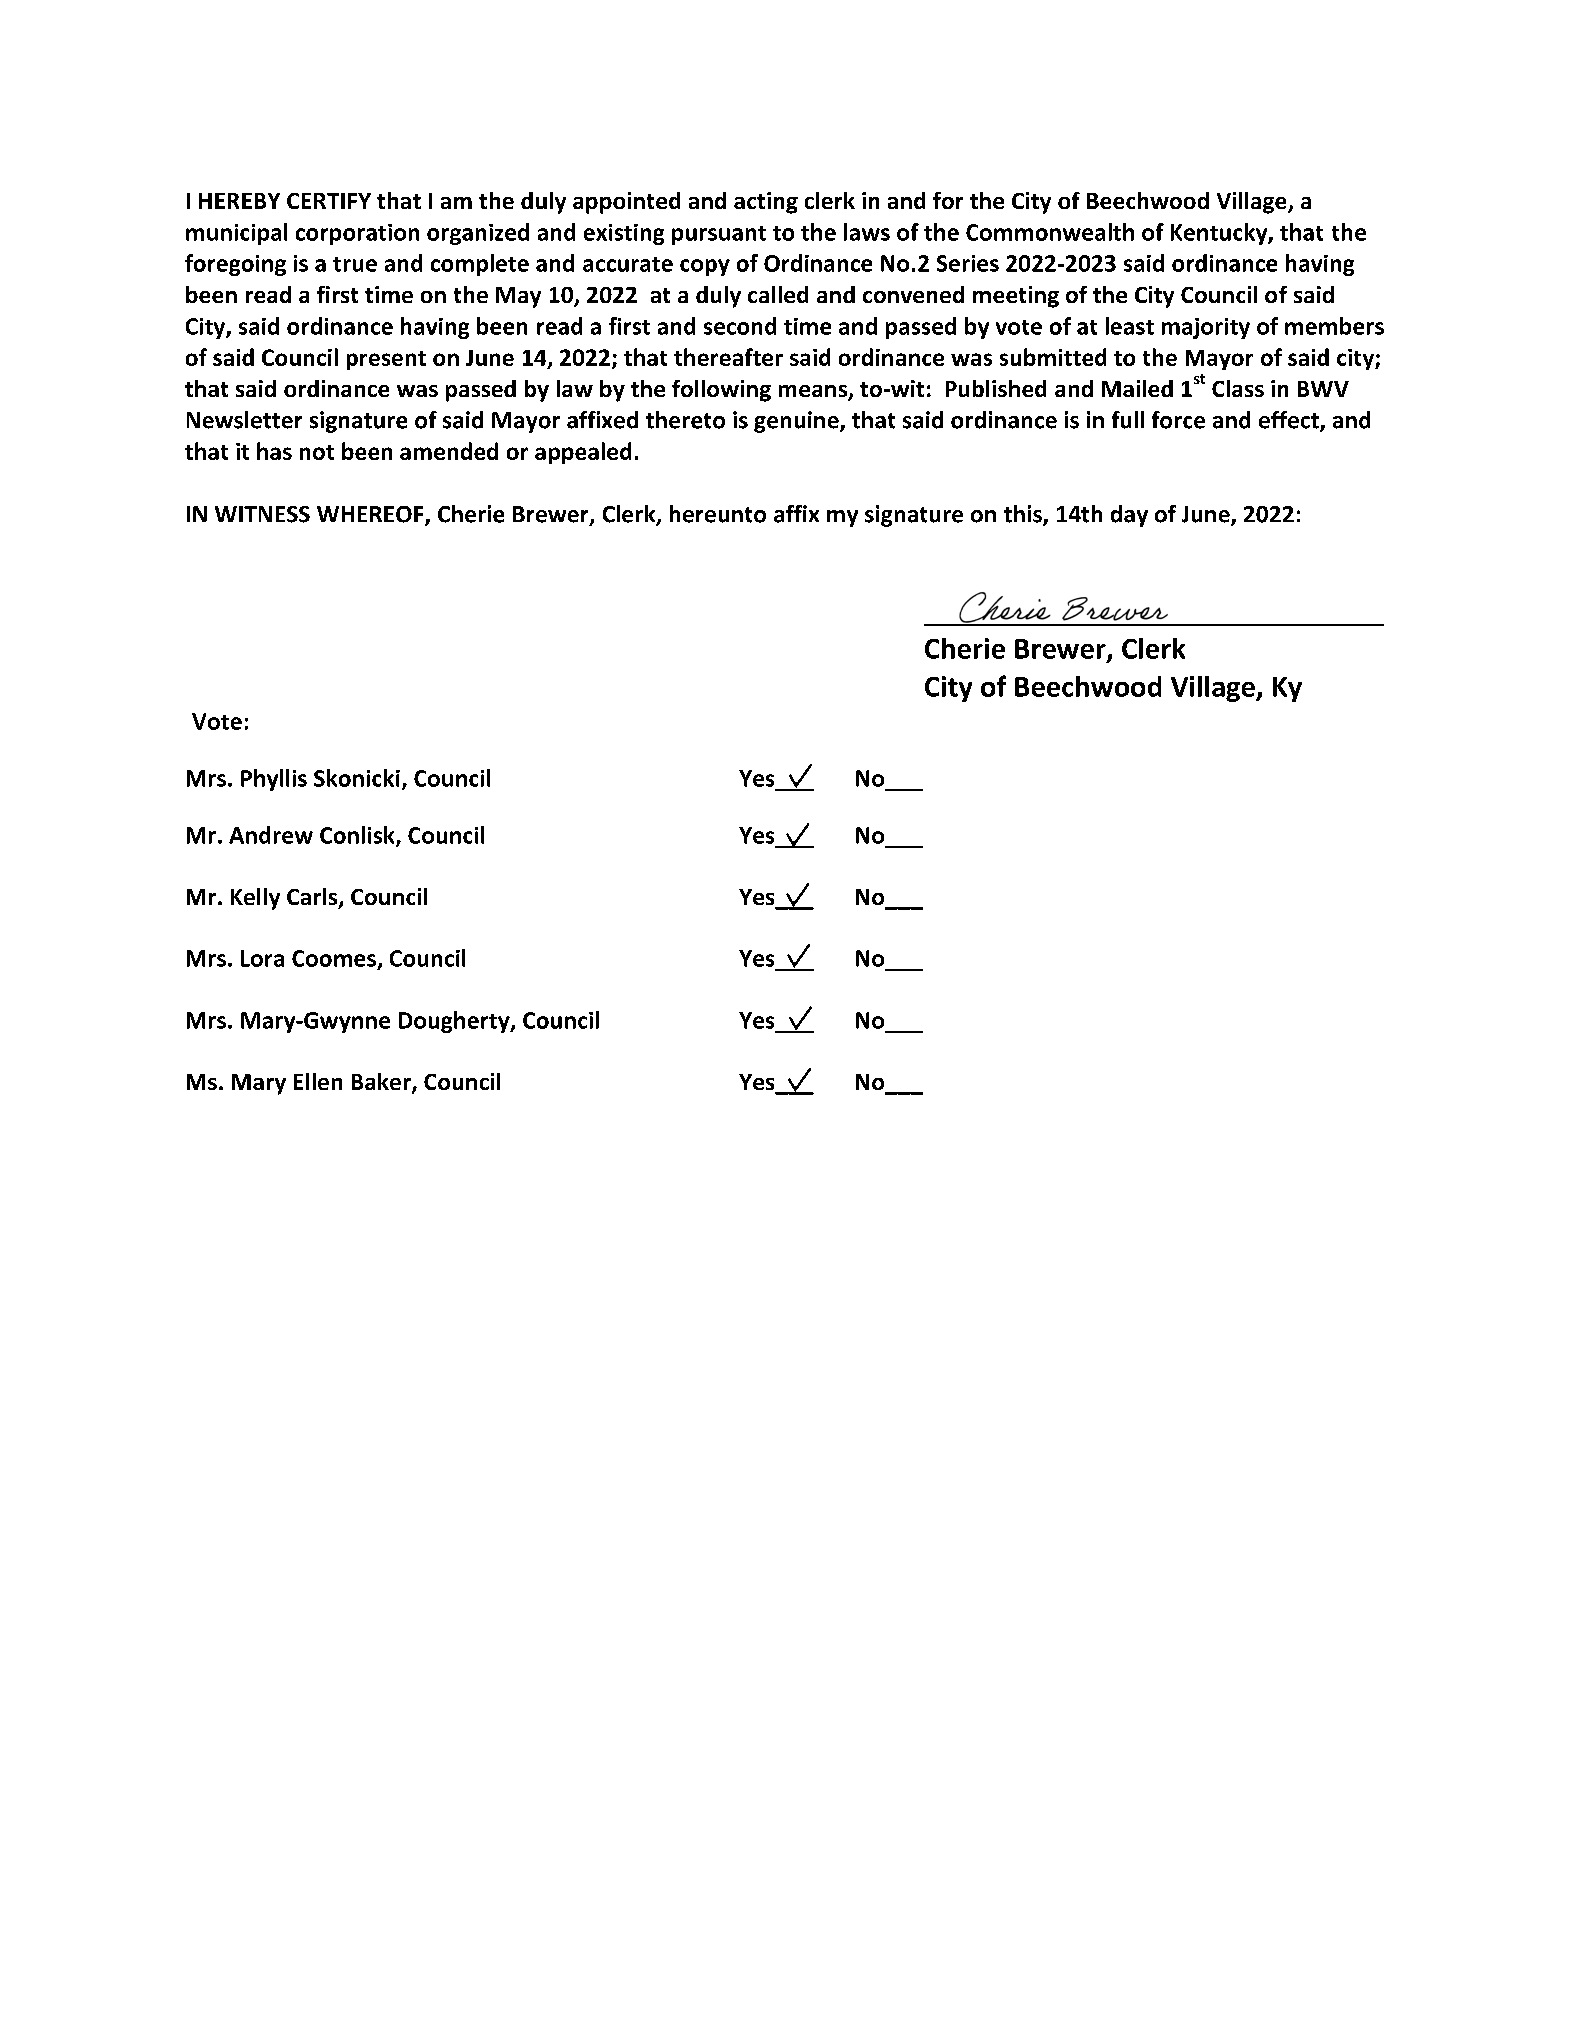 Image resolution: width=1570 pixels, height=2032 pixels. Describe the element at coordinates (766, 203) in the page. I see `acting` at that location.
